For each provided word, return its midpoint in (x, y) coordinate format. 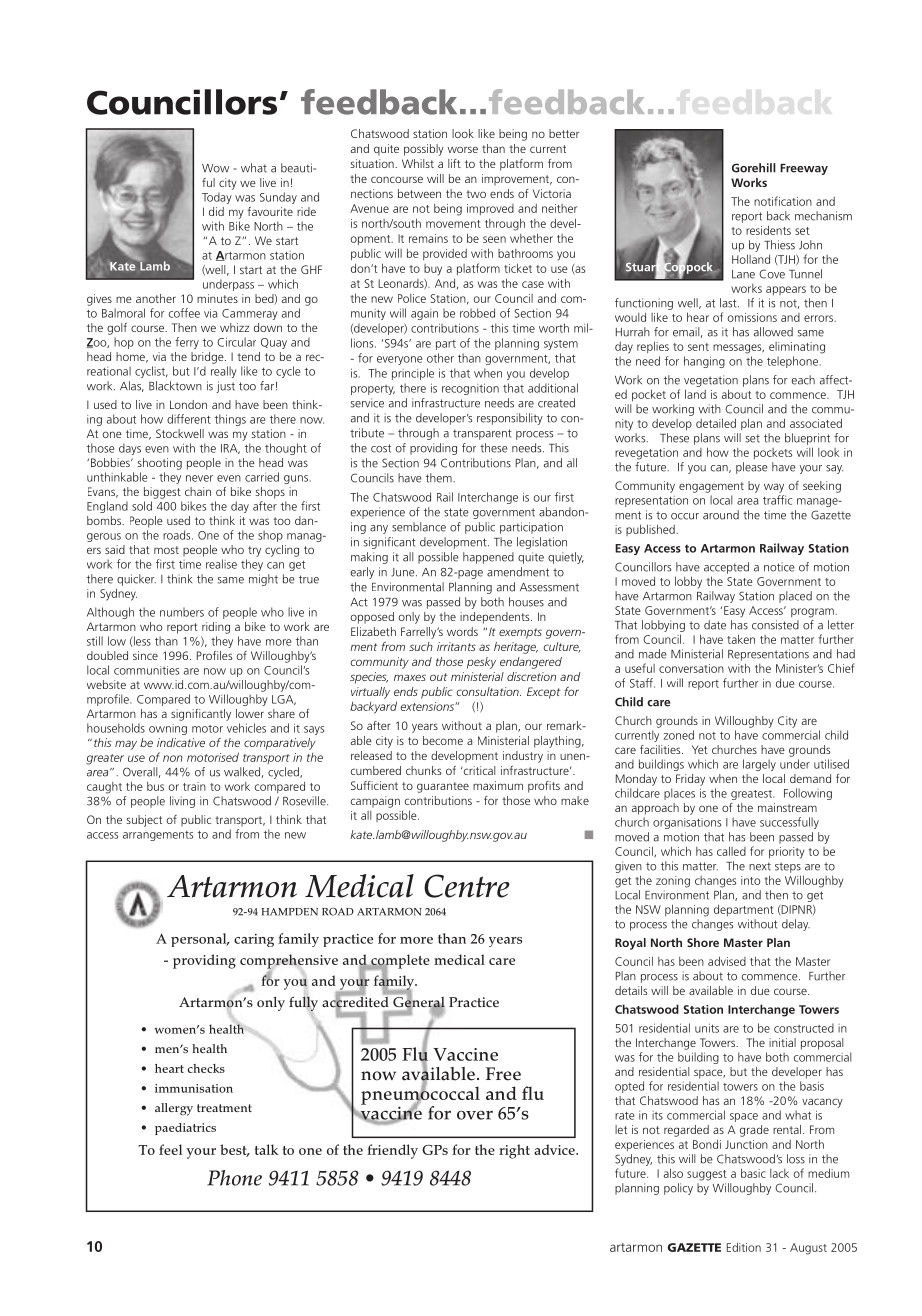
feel (170, 1149)
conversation (691, 668)
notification (783, 201)
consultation (488, 691)
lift (454, 163)
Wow (215, 168)
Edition (744, 1247)
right (514, 1151)
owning (168, 729)
